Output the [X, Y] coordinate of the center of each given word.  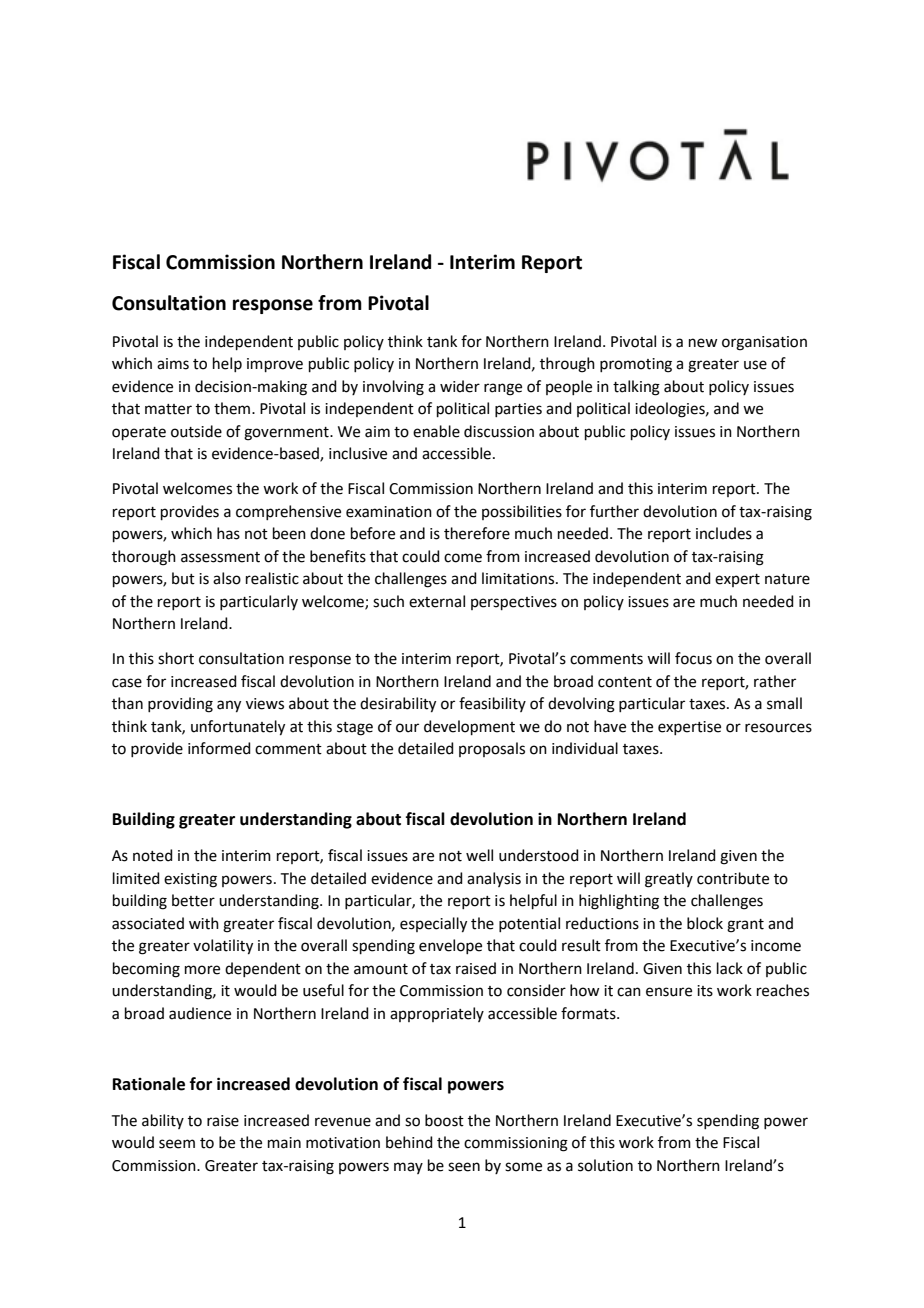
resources [778, 728]
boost [444, 1120]
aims [173, 364]
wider [460, 386]
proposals [492, 749]
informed [219, 748]
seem [177, 1144]
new [703, 343]
